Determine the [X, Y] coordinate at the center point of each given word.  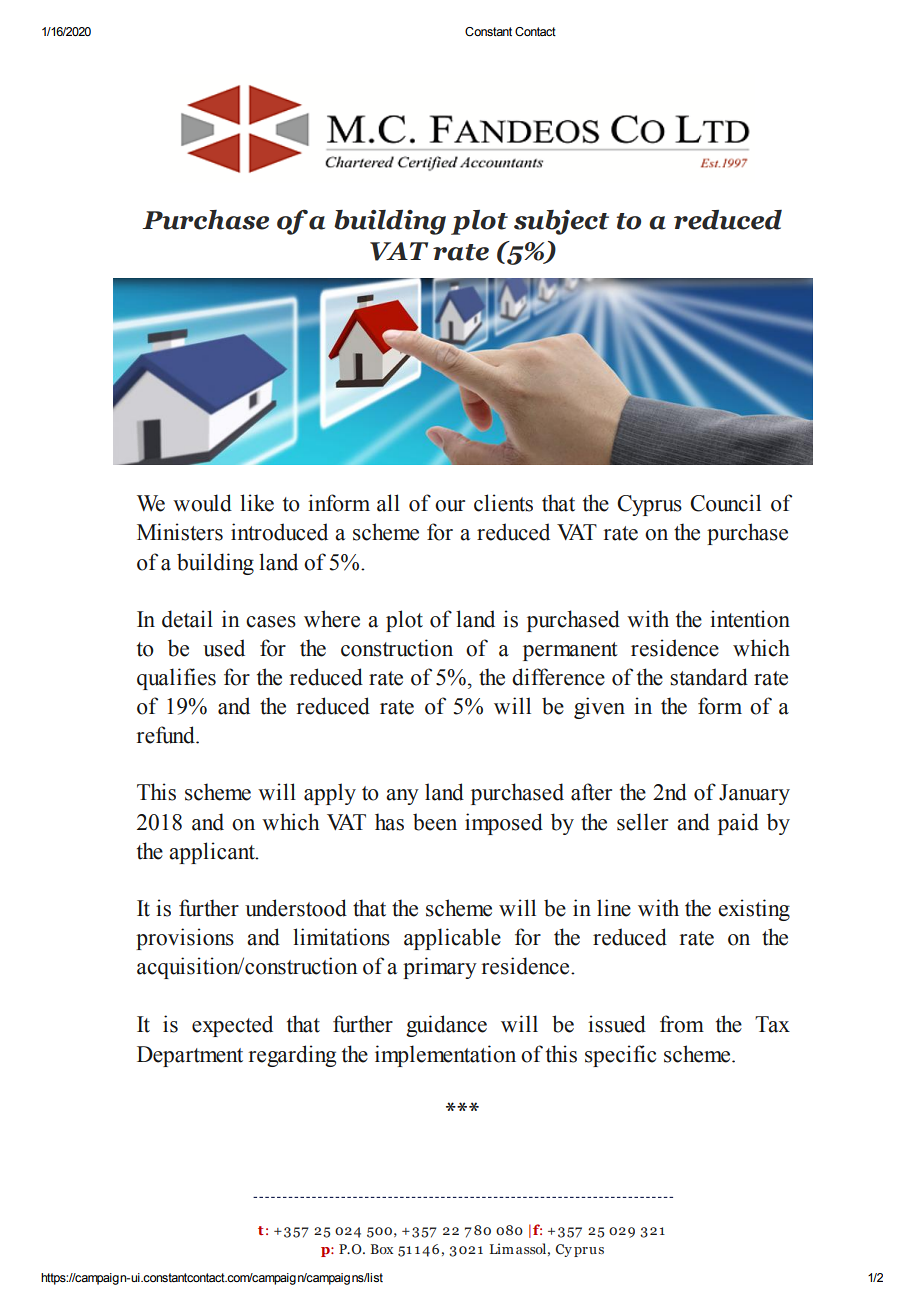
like [257, 503]
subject [561, 222]
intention [750, 619]
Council [725, 503]
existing [754, 910]
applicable [452, 939]
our [450, 506]
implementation [445, 1056]
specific [620, 1056]
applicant [213, 853]
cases [271, 622]
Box [382, 1249]
